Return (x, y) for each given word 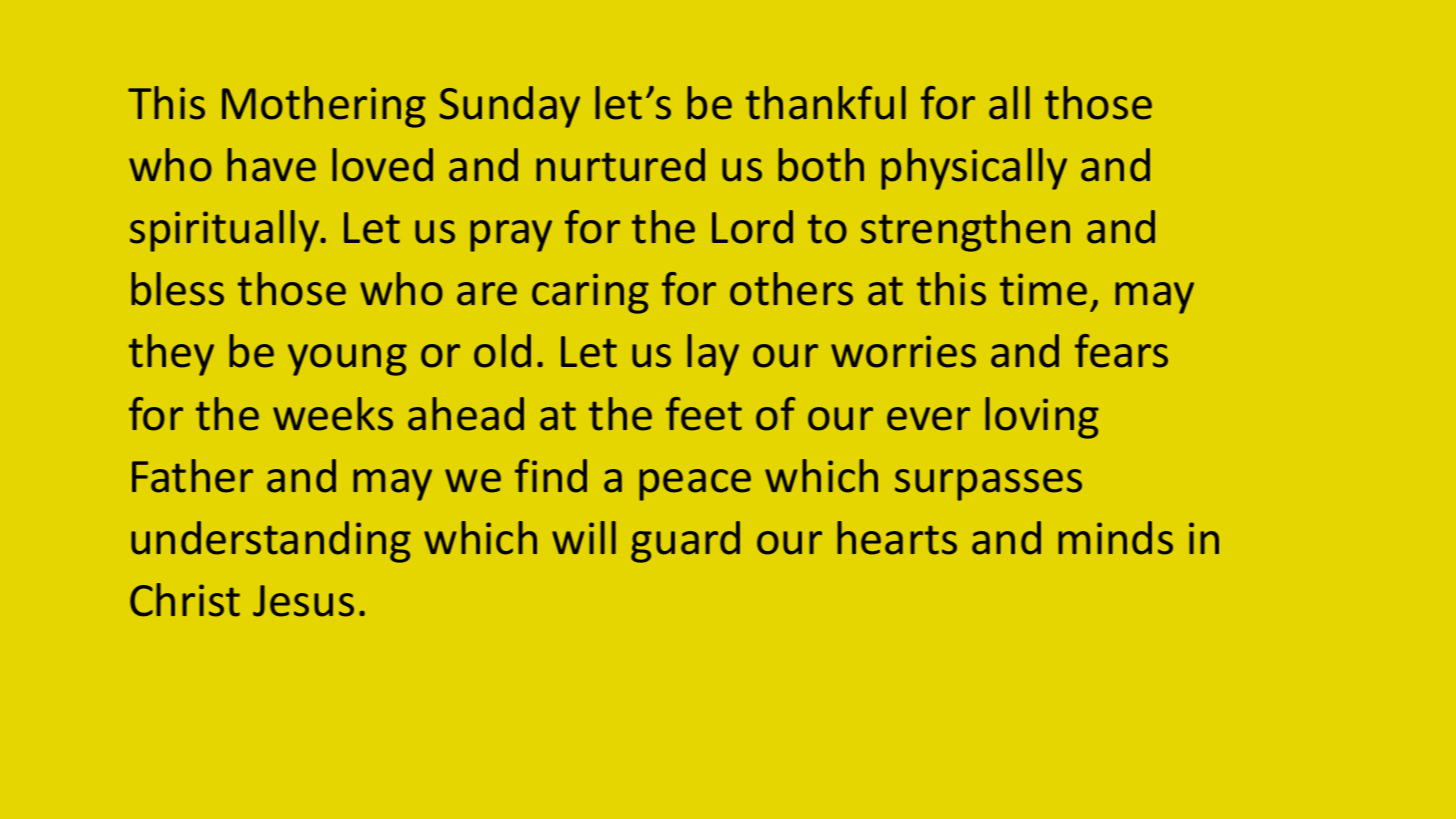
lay (713, 355)
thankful (826, 103)
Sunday (510, 107)
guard (685, 542)
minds (1115, 538)
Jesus (303, 601)
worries (903, 351)
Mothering (324, 107)
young (347, 360)
